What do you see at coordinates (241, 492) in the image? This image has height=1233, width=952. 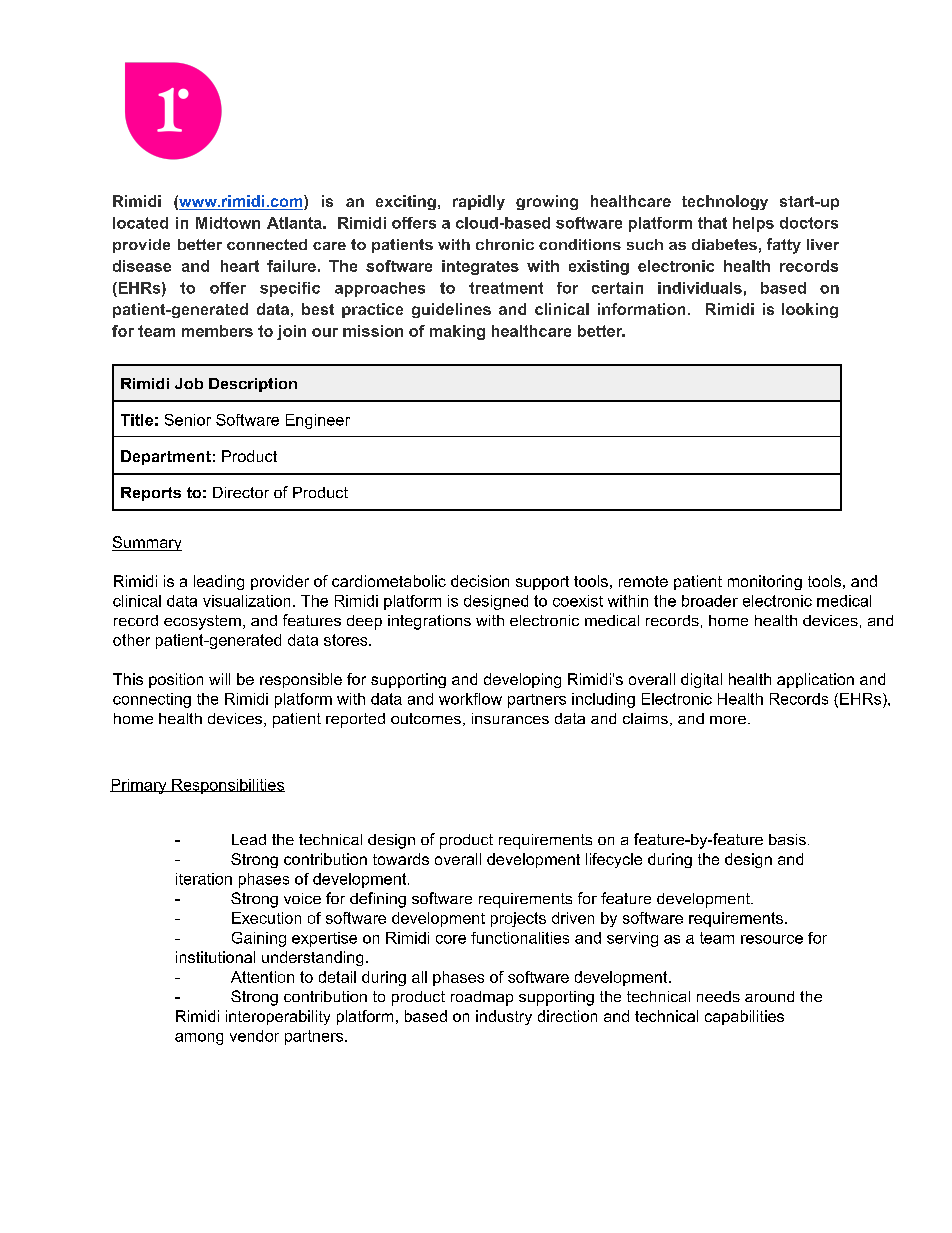 I see `Director` at bounding box center [241, 492].
